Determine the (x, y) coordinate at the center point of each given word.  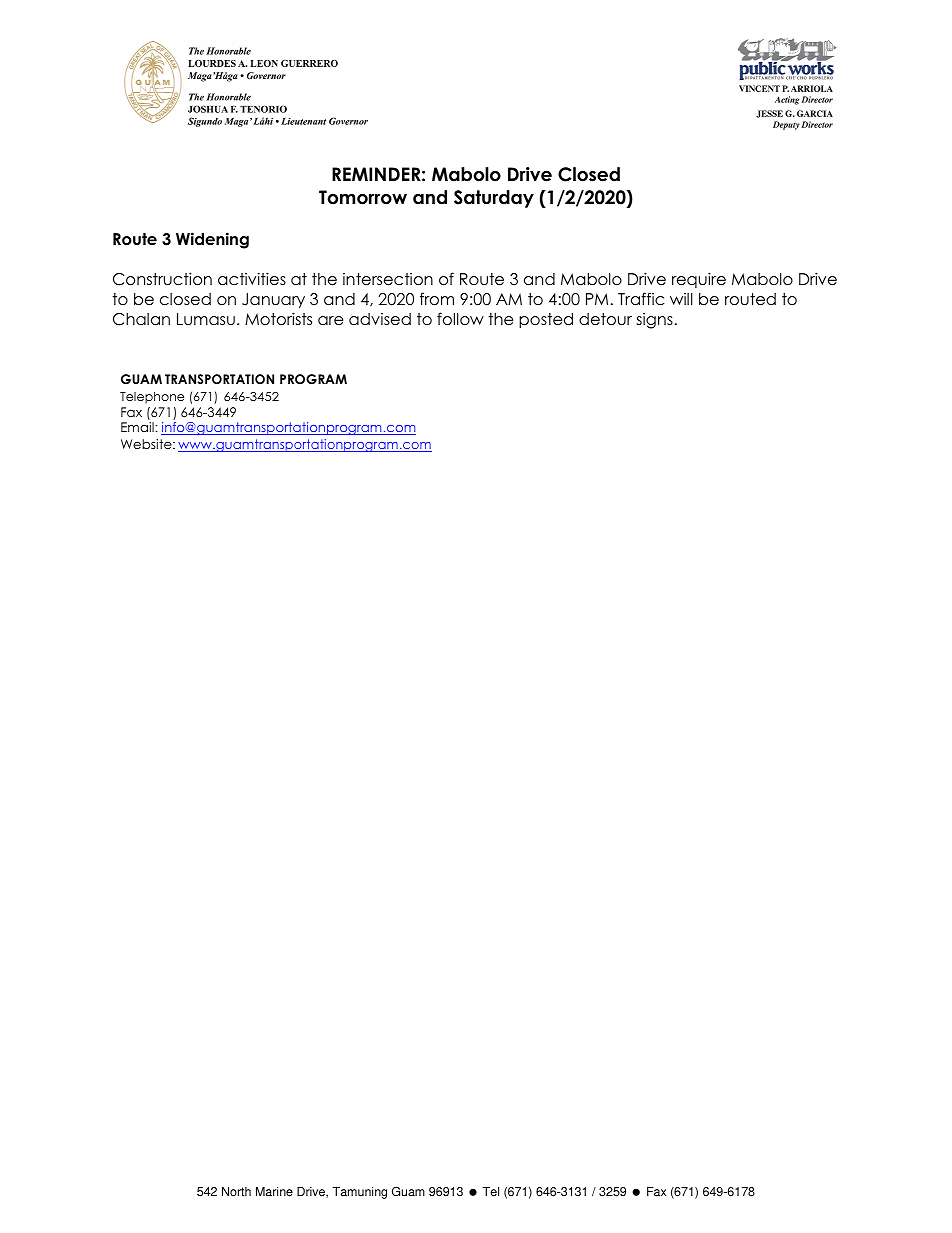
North (236, 1192)
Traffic (641, 299)
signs (655, 320)
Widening (212, 240)
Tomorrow (363, 197)
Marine (274, 1192)
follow (460, 319)
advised (380, 319)
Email (137, 427)
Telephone (152, 398)
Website (147, 444)
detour (605, 319)
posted (546, 320)
